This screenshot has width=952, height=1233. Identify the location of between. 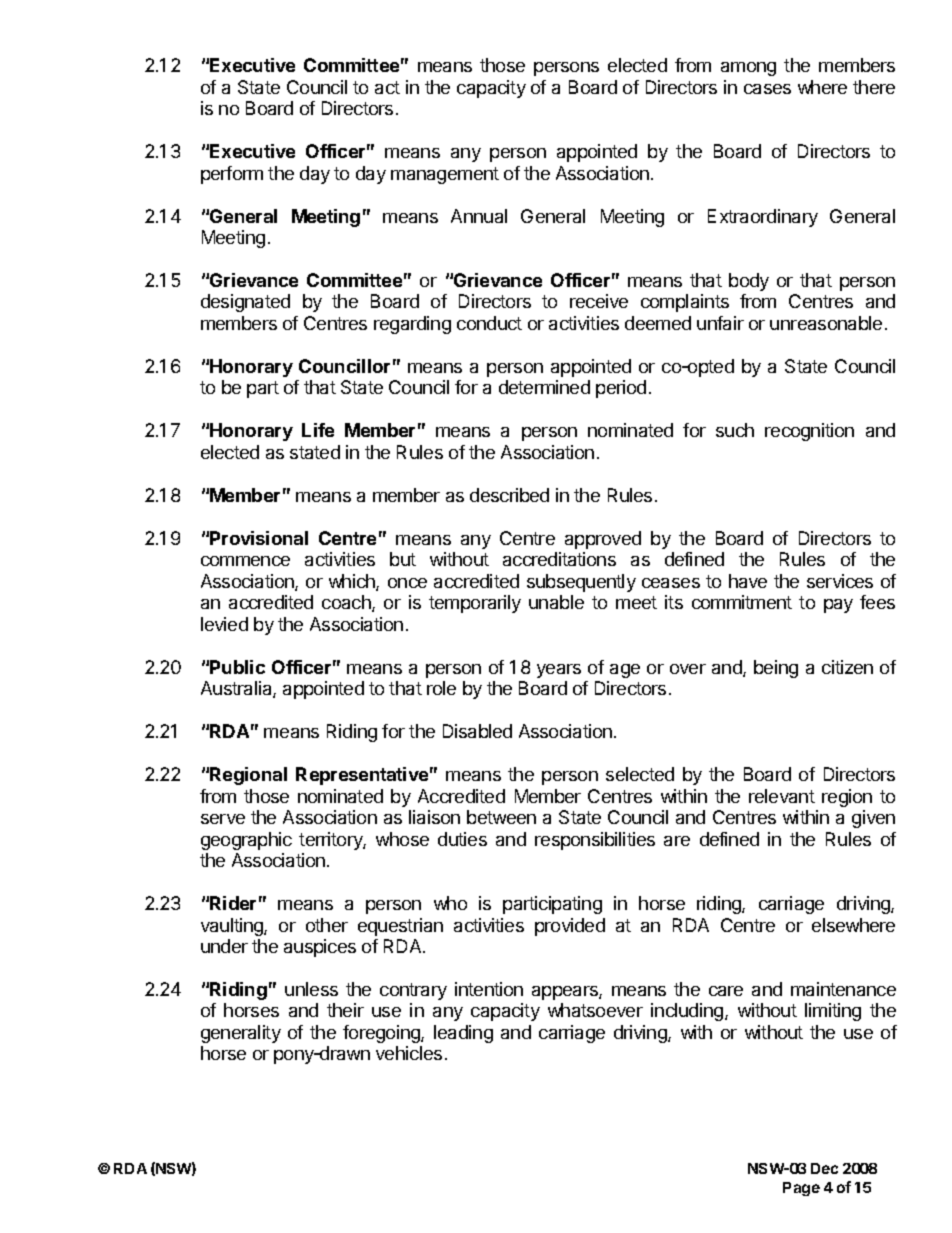
(501, 817).
